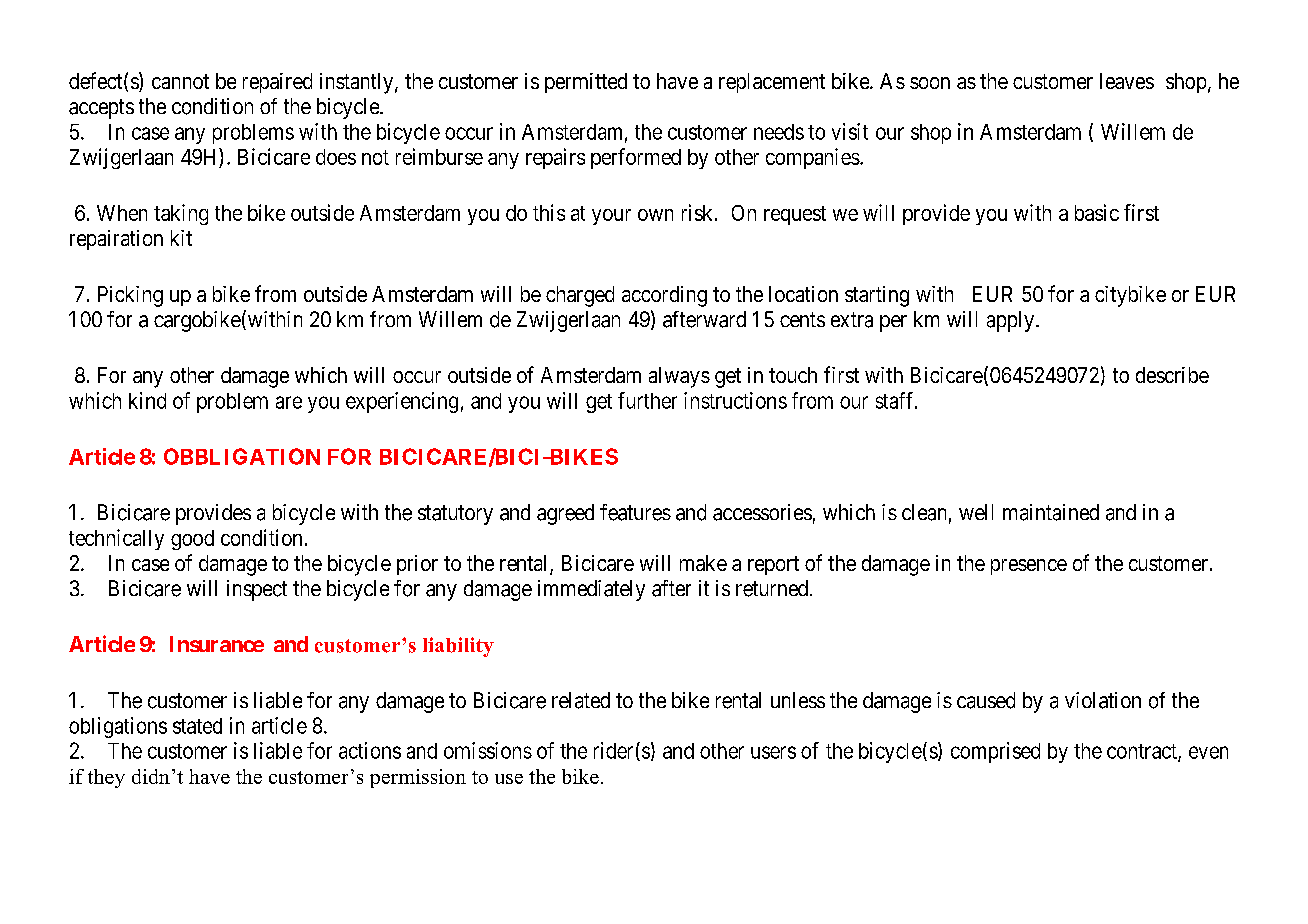 The image size is (1308, 924). What do you see at coordinates (635, 512) in the screenshot?
I see `features` at bounding box center [635, 512].
